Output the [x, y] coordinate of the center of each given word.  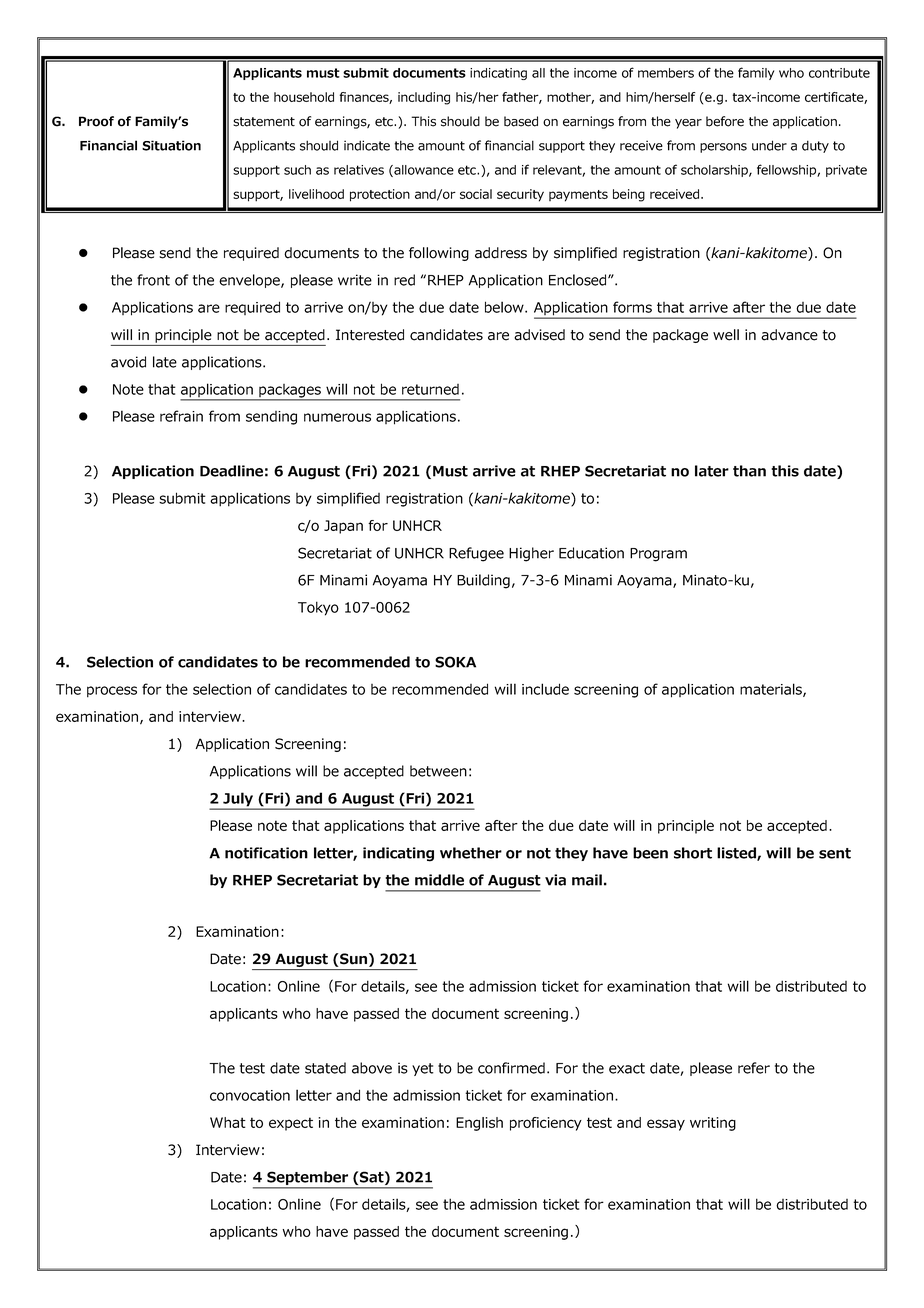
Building [483, 581]
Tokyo [318, 608]
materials [772, 690]
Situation [171, 145]
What [228, 1122]
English [479, 1124]
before [725, 121]
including [424, 98]
